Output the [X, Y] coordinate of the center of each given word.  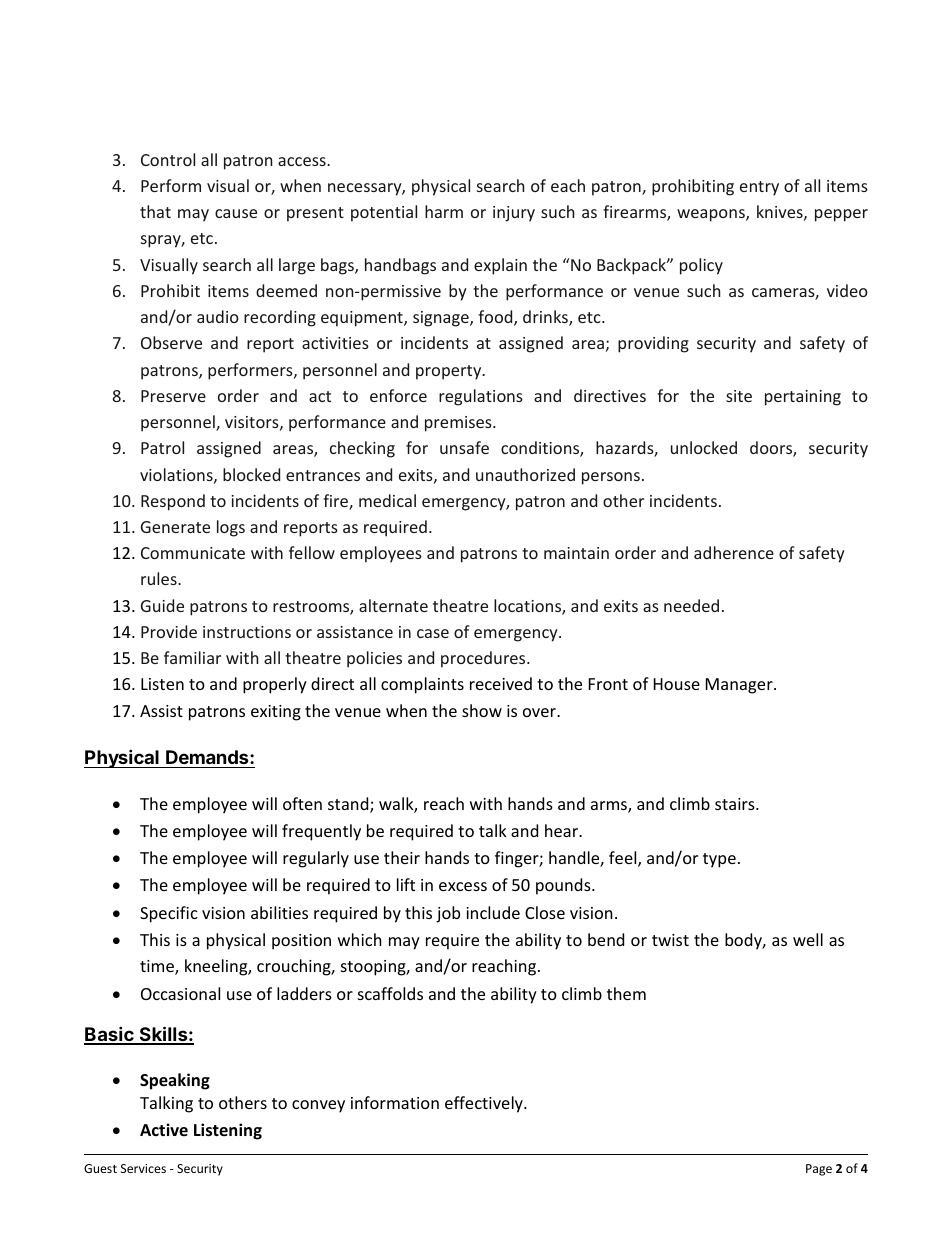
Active [164, 1129]
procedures [484, 659]
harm [444, 211]
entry [759, 188]
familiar [192, 657]
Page [819, 1170]
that [155, 211]
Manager [740, 686]
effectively [485, 1104]
